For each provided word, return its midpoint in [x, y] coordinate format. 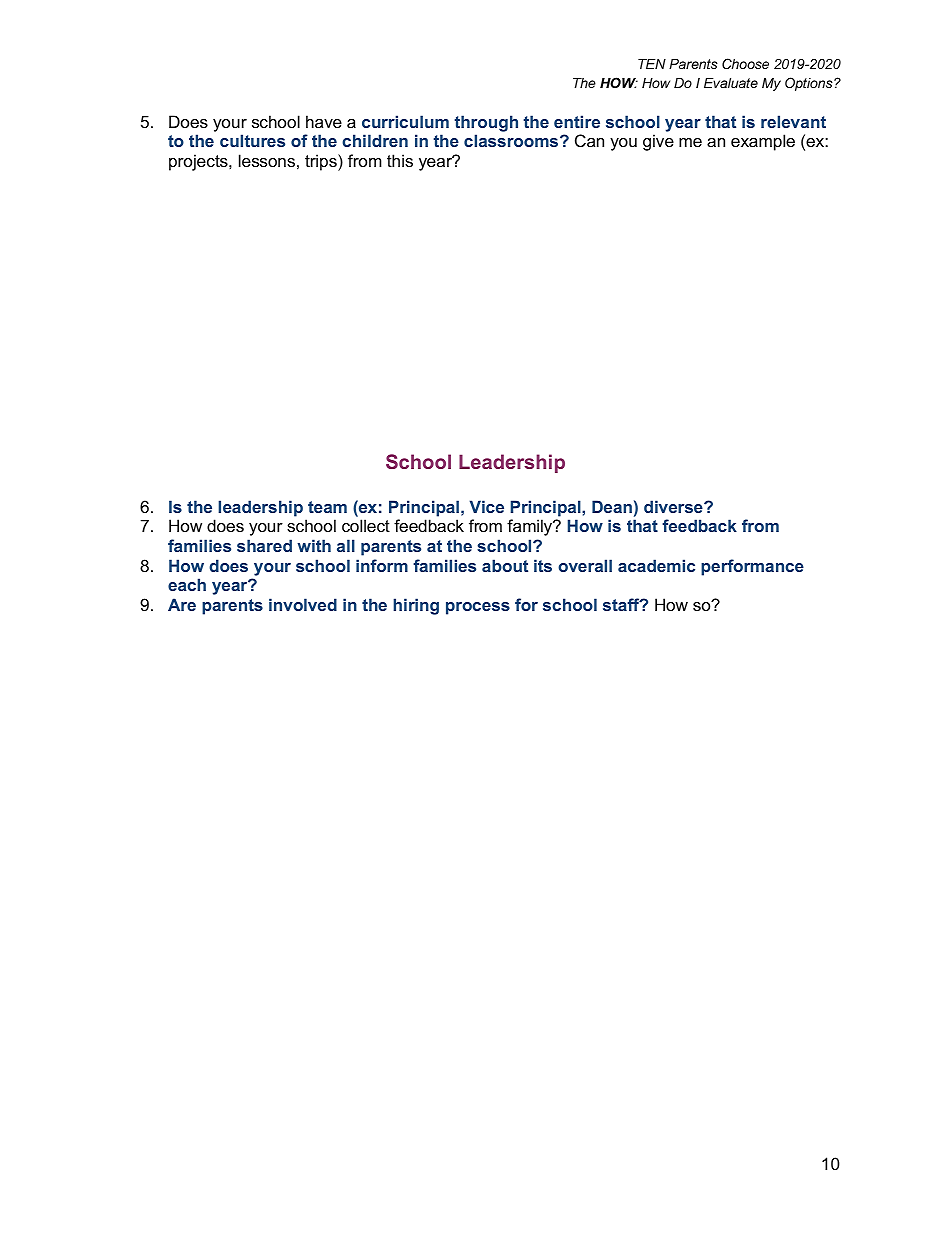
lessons [267, 160]
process [478, 608]
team [327, 507]
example [763, 142]
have [324, 121]
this [400, 160]
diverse [674, 506]
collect [366, 525]
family [530, 527]
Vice [487, 506]
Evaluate [731, 83]
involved [303, 604]
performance [752, 567]
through [486, 123]
